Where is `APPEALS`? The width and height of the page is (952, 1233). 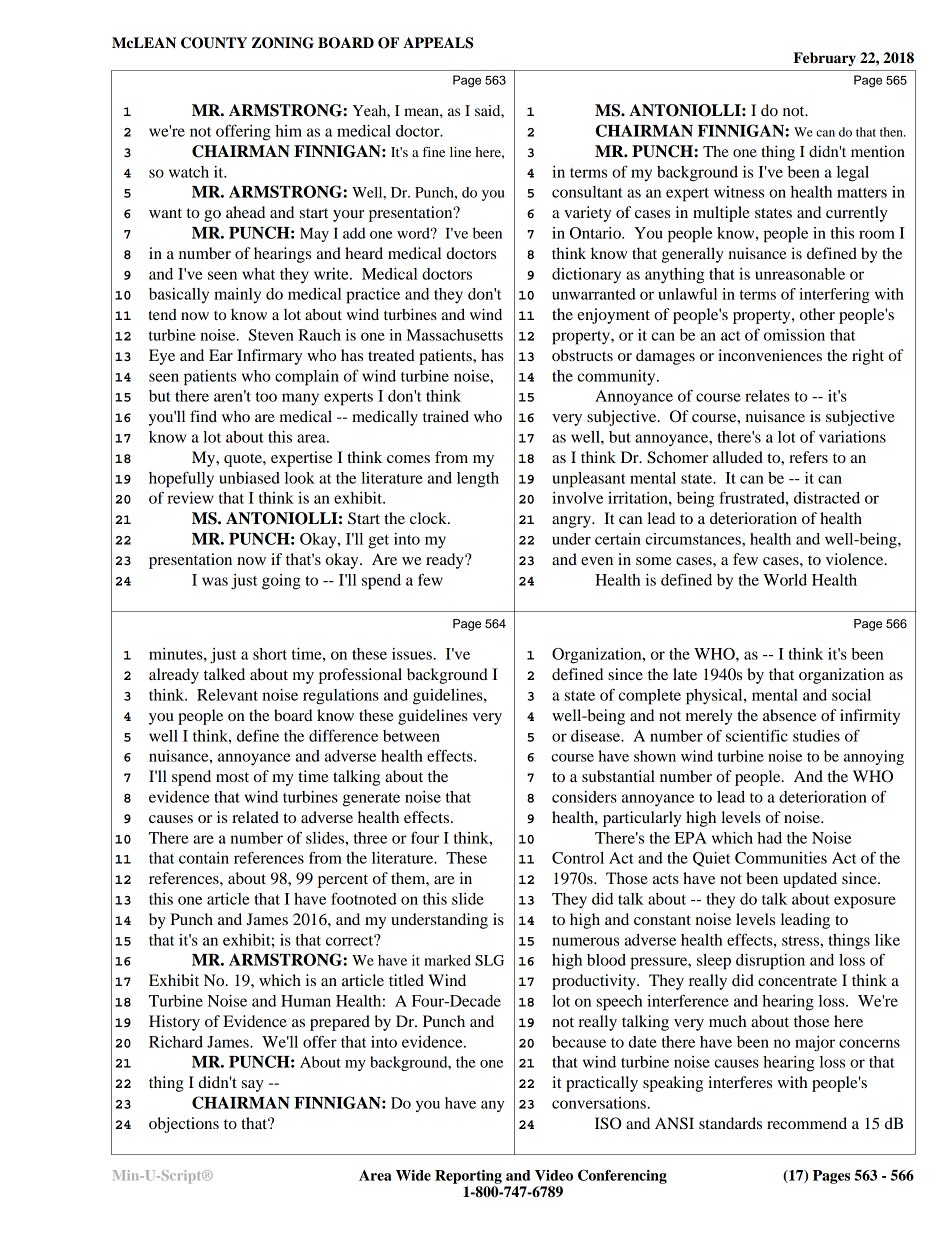 APPEALS is located at coordinates (438, 43).
